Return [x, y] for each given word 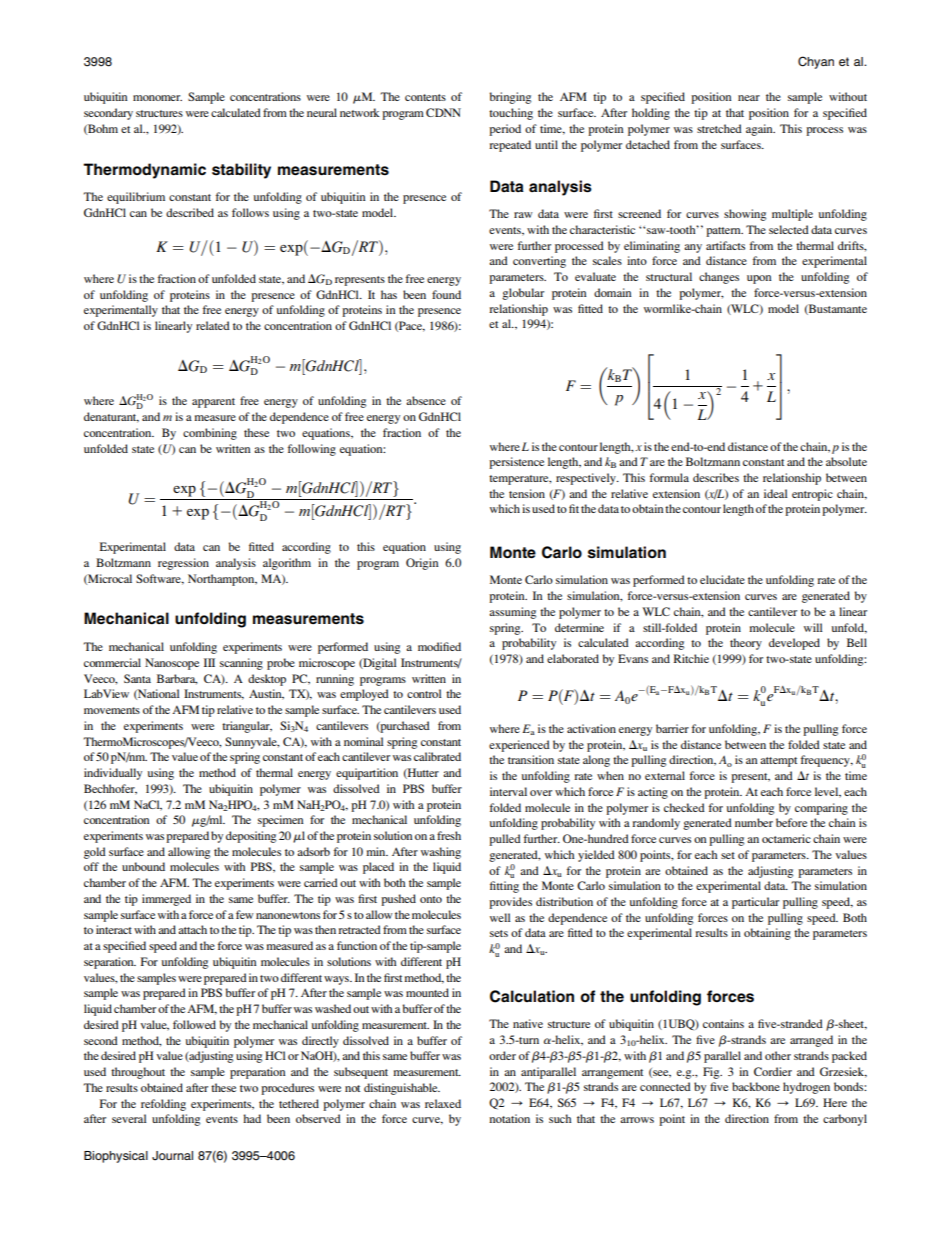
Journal [172, 1156]
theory [746, 644]
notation [509, 1118]
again [760, 130]
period [505, 130]
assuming [512, 613]
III [209, 662]
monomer [157, 98]
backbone [756, 1086]
